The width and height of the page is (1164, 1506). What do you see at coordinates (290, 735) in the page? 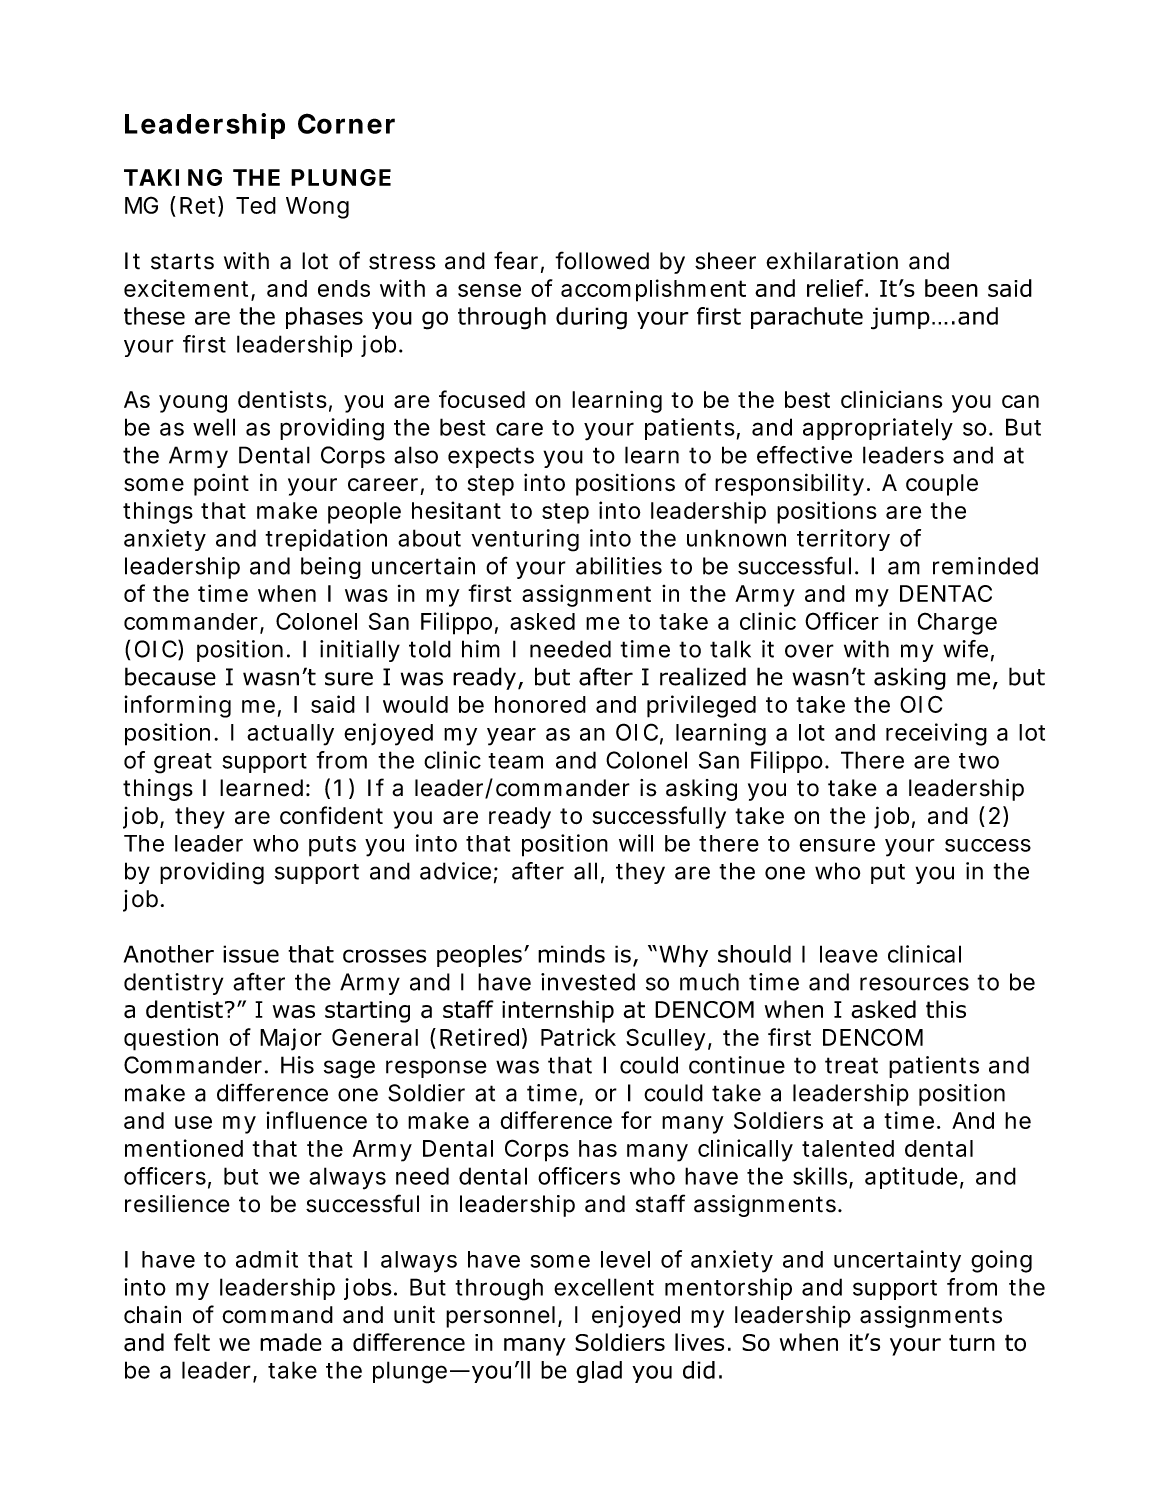
I see `actually` at bounding box center [290, 735].
